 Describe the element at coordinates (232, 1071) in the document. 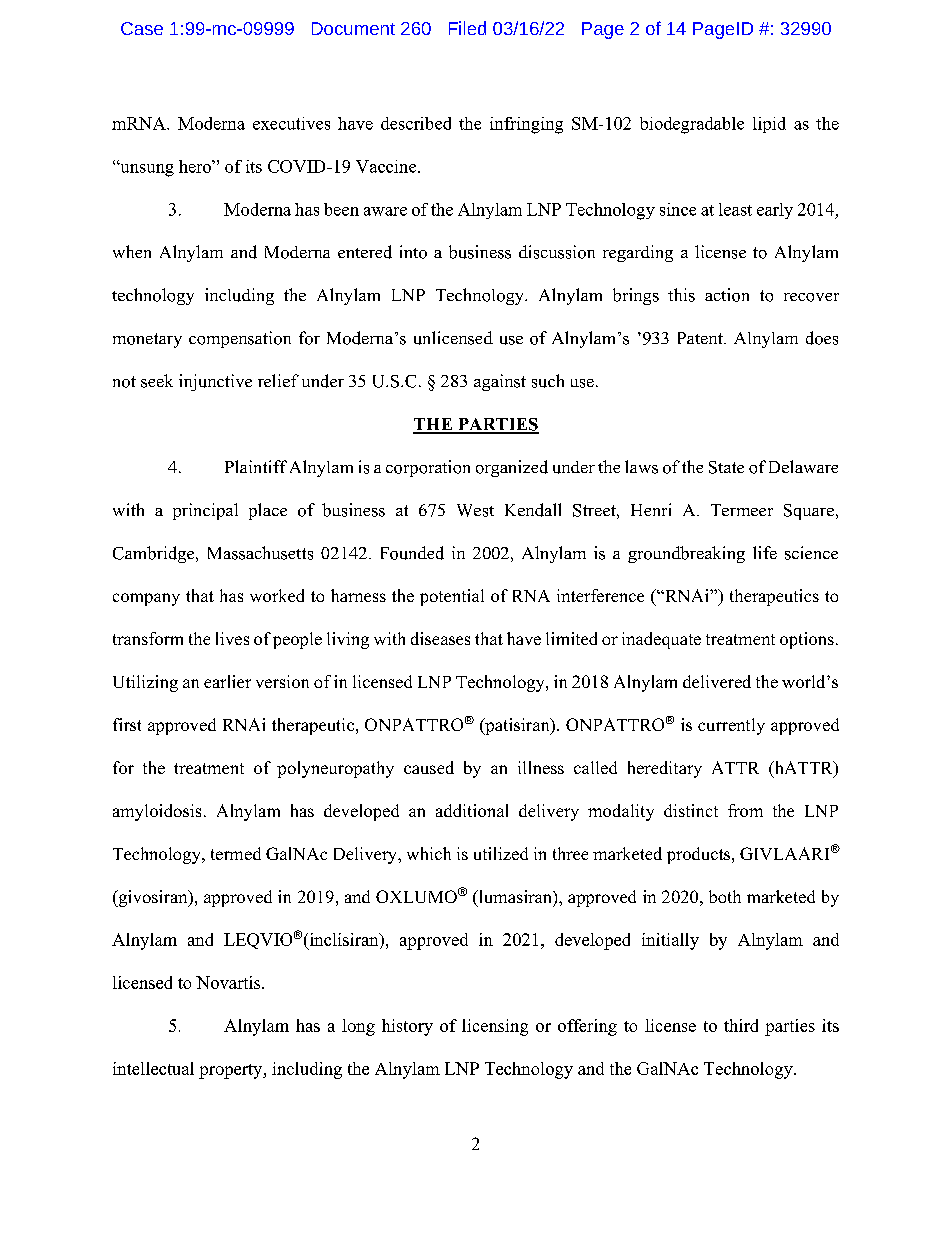

I see `property` at that location.
